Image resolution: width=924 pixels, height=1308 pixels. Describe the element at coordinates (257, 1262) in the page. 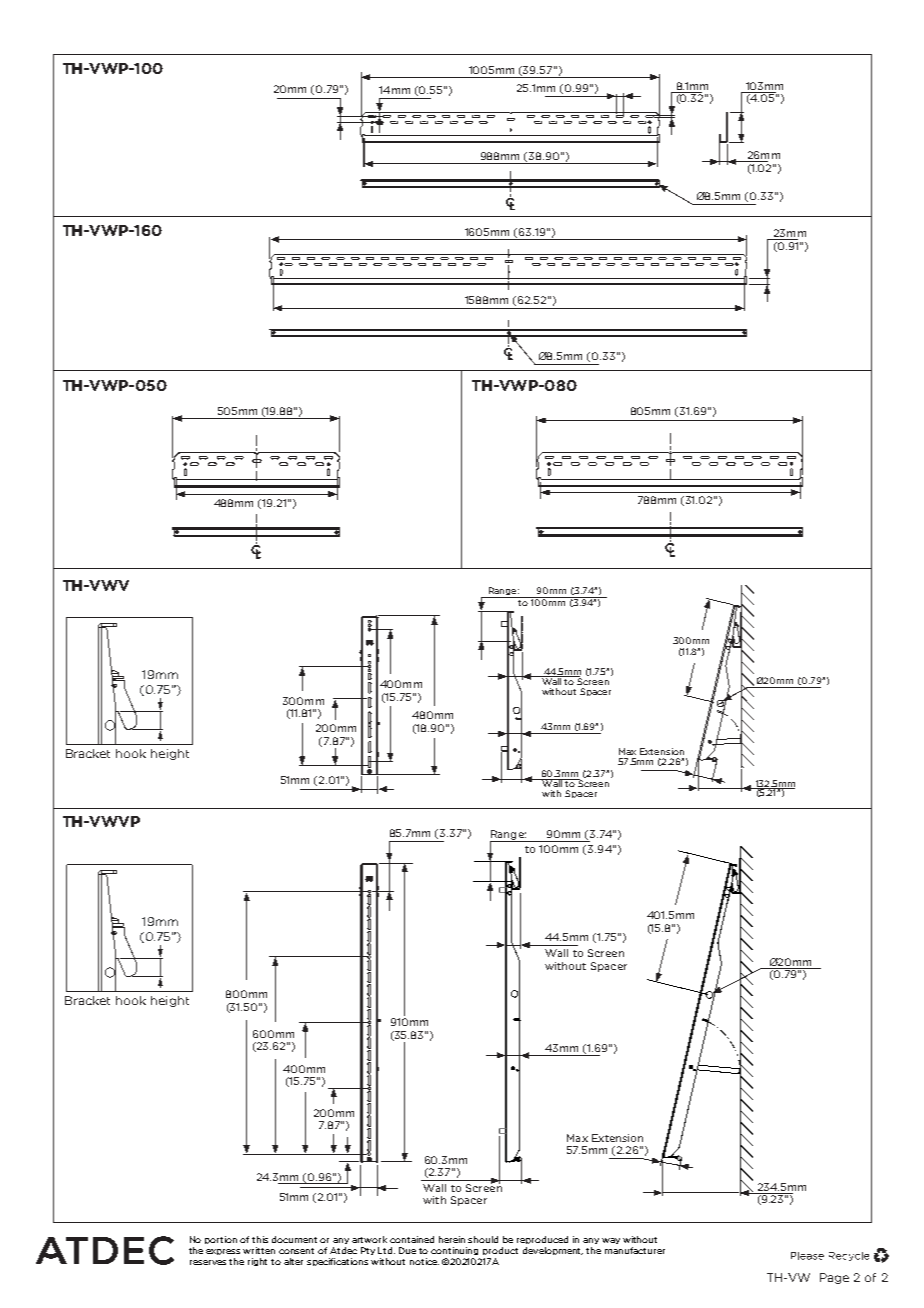

I see `right` at that location.
